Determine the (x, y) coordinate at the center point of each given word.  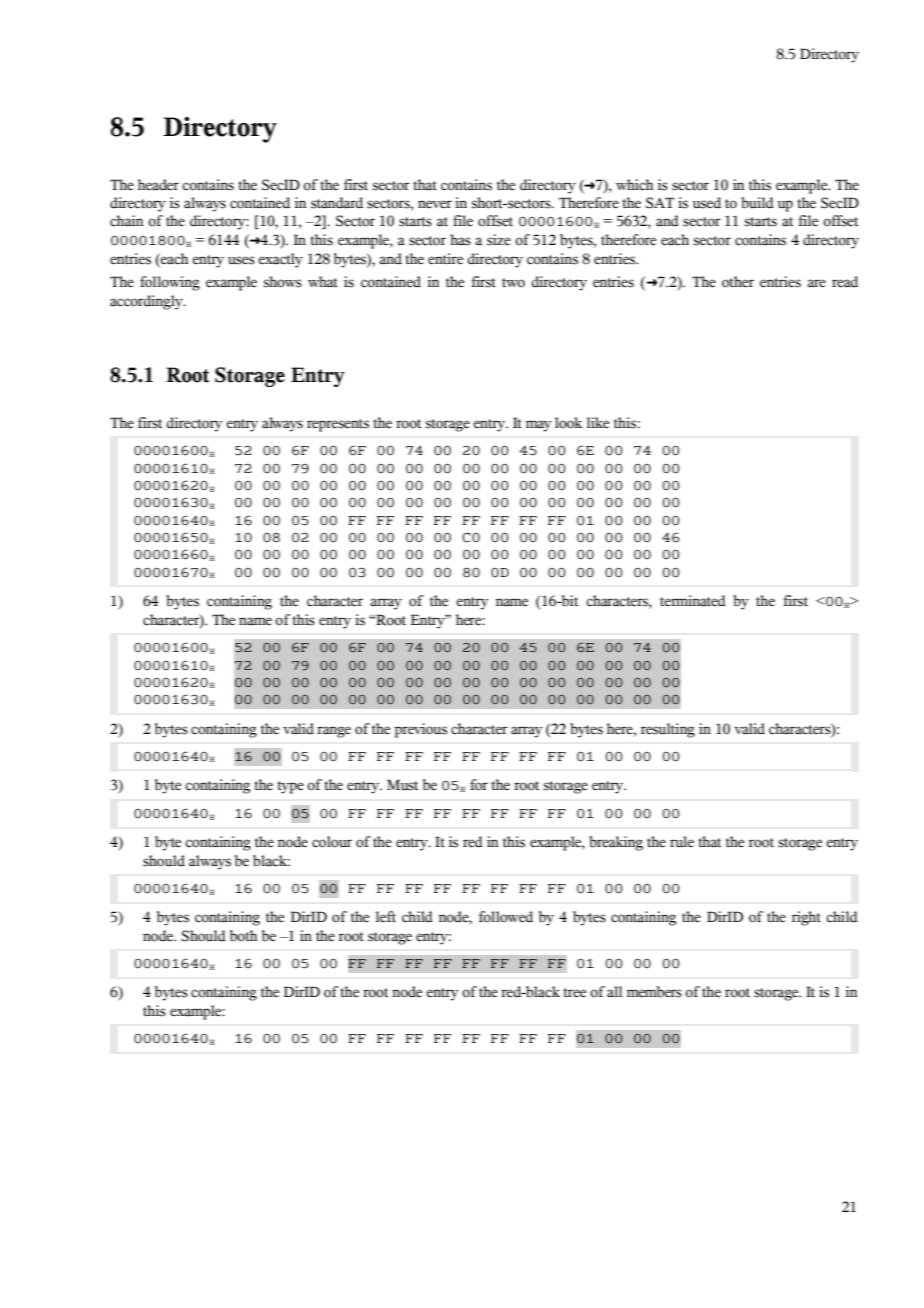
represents (338, 425)
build (757, 203)
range (334, 732)
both (243, 936)
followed (506, 917)
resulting (668, 730)
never (435, 204)
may (539, 426)
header (158, 185)
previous (420, 730)
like (598, 423)
